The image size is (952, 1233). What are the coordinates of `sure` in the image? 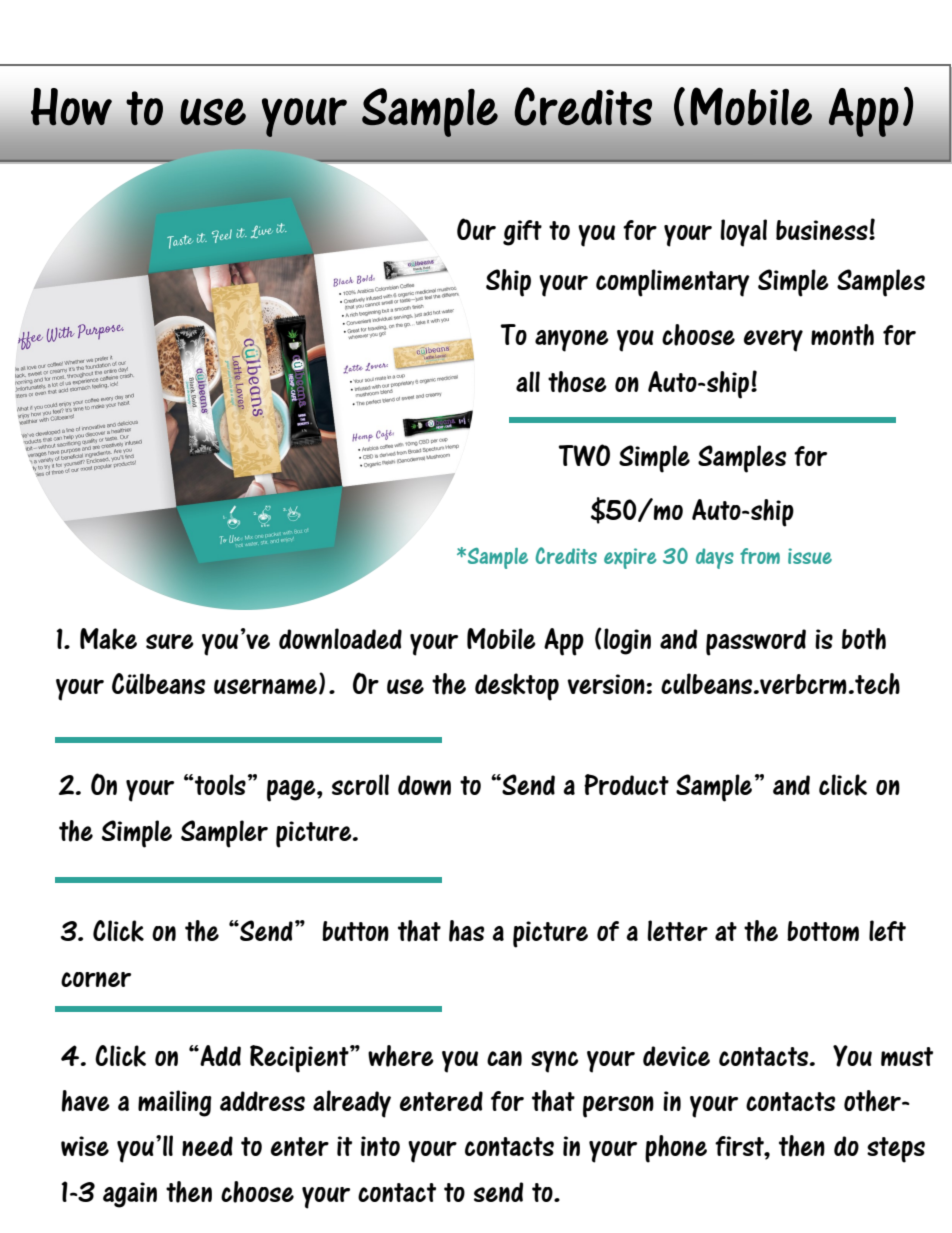 It's located at (170, 641).
